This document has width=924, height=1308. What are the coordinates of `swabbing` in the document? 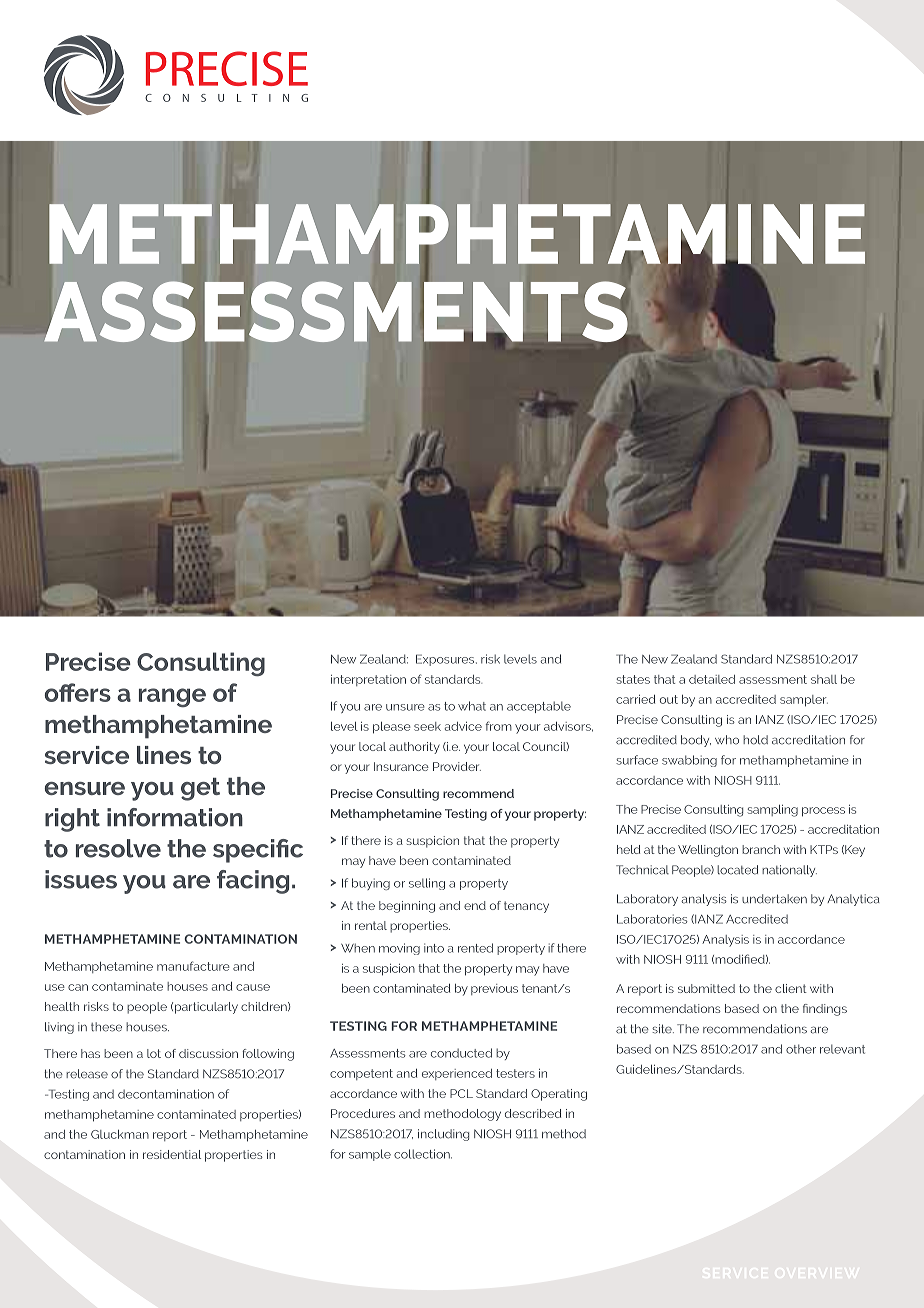 It's located at (689, 761).
